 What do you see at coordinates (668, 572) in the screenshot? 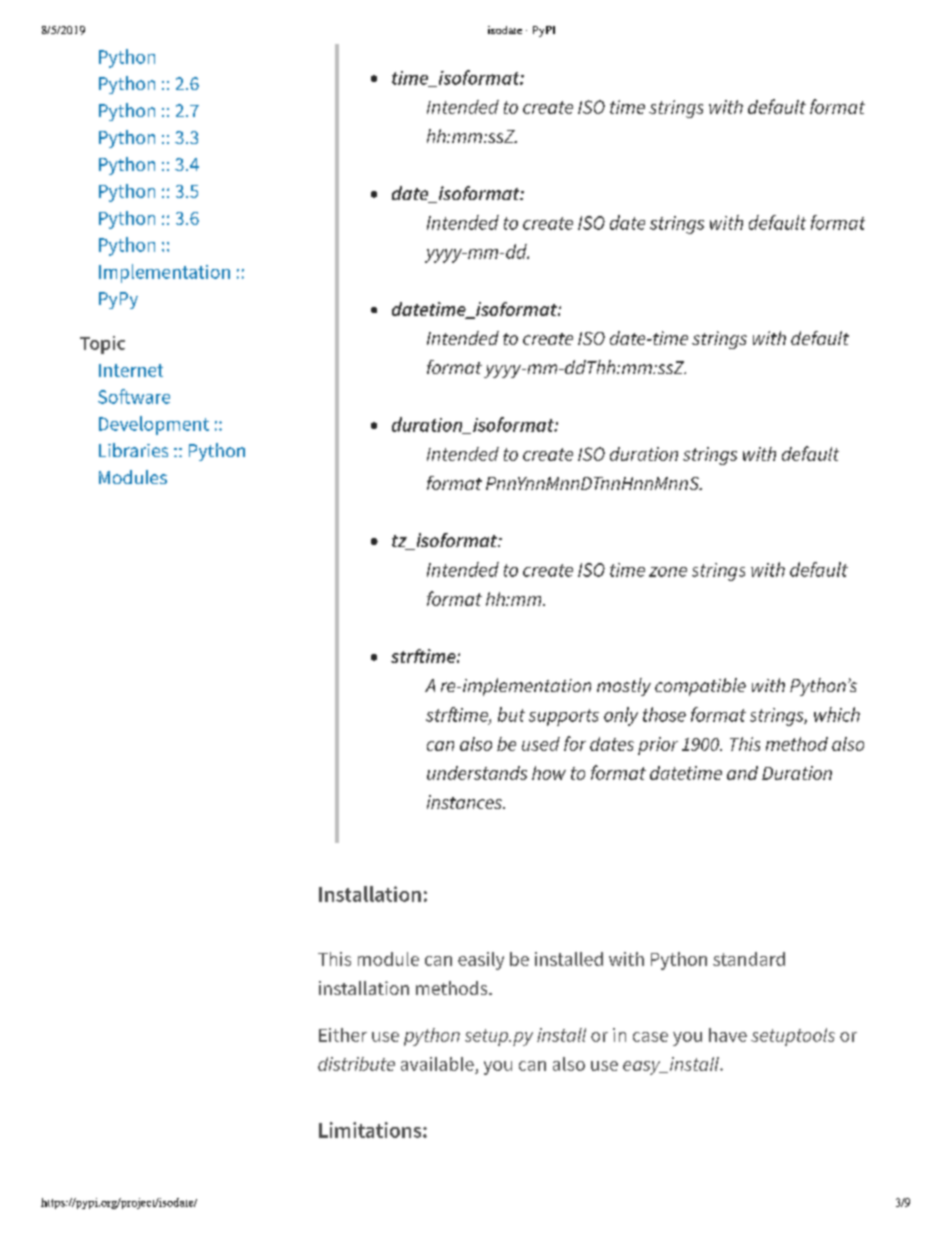
I see `zone` at bounding box center [668, 572].
